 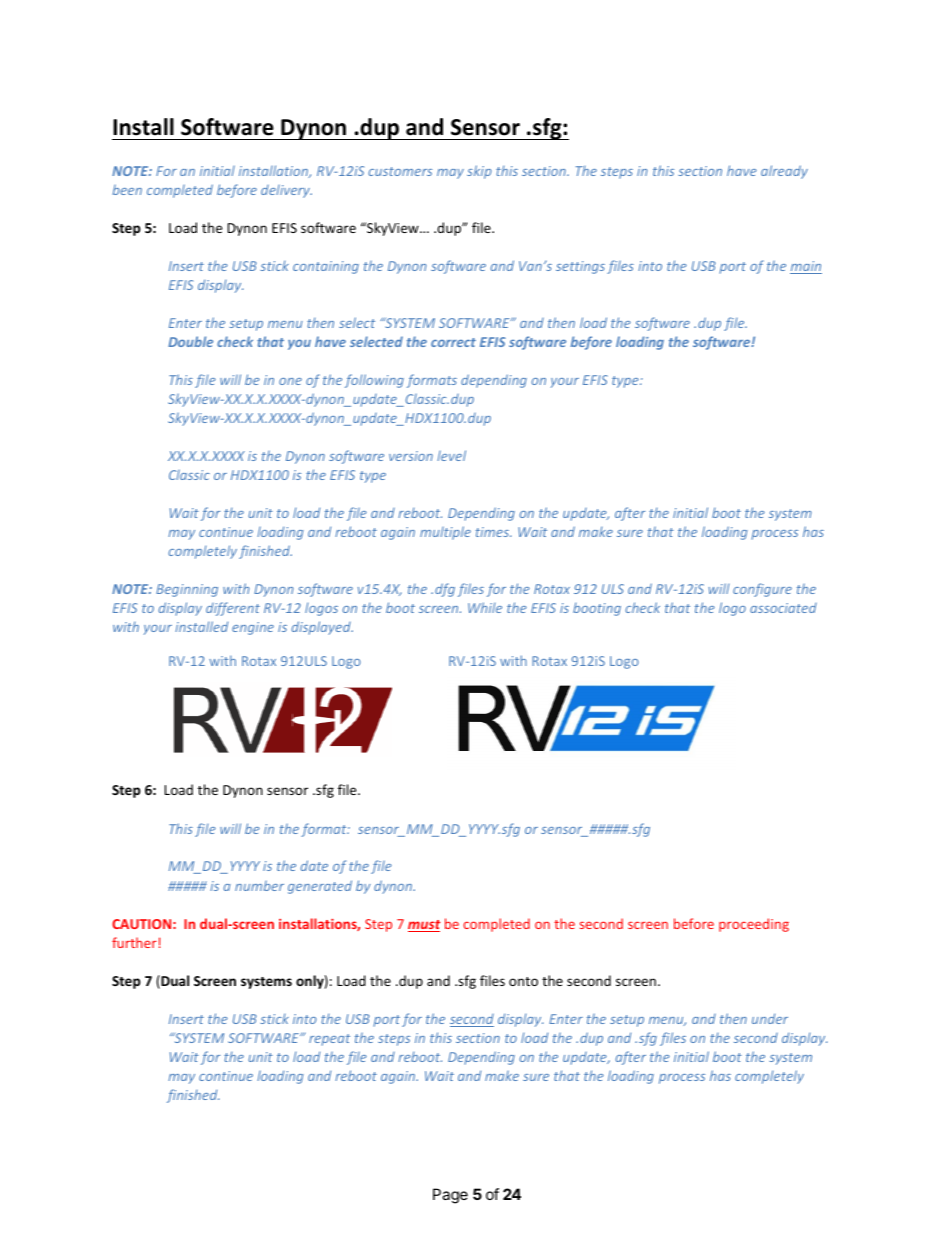 I want to click on configure, so click(x=762, y=590).
